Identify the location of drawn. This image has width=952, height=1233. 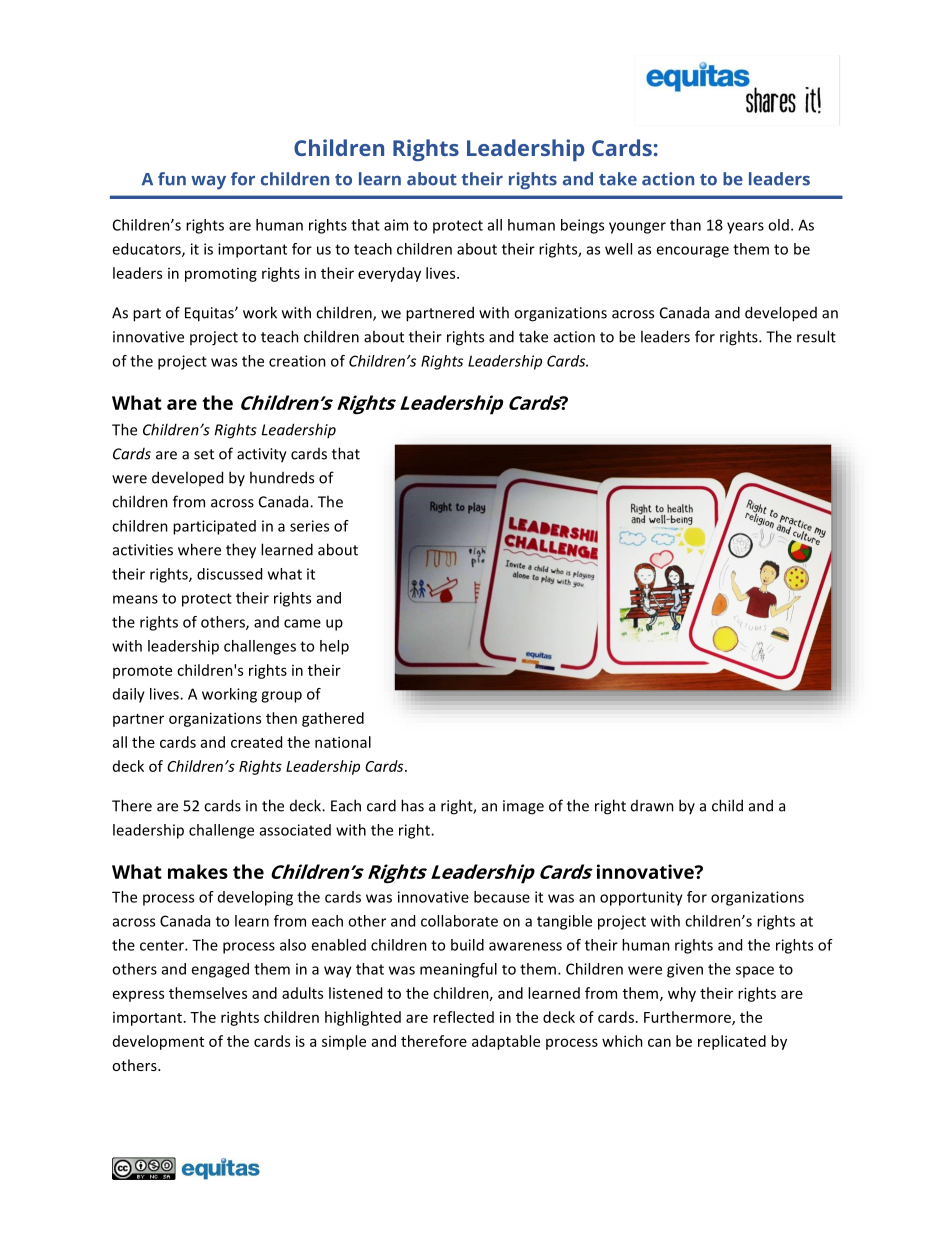
(652, 806).
